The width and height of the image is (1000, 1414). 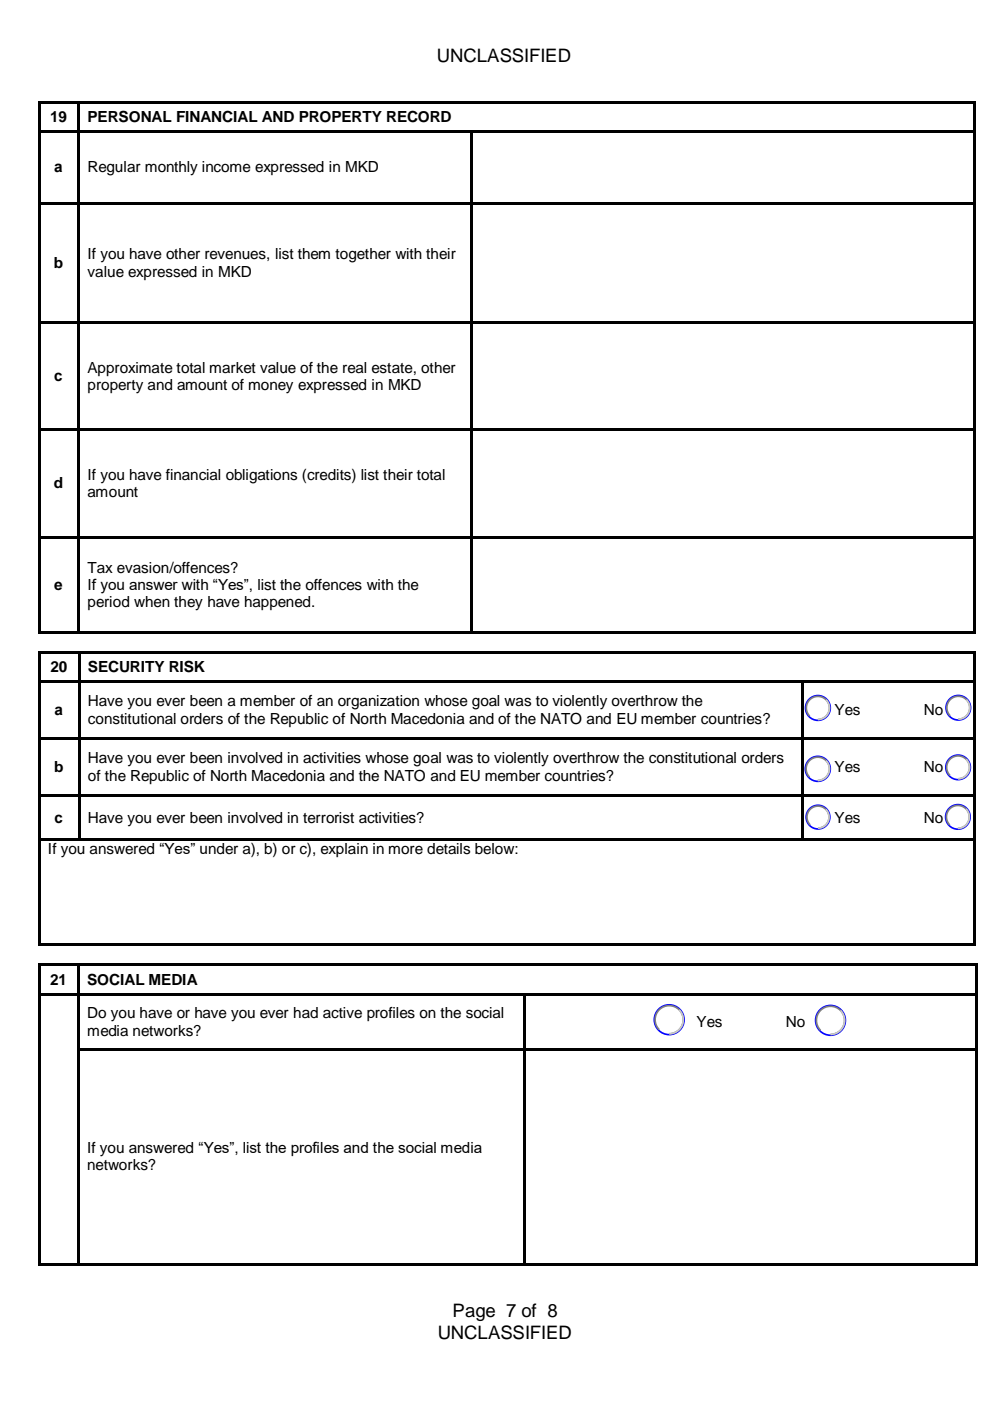 I want to click on organization, so click(x=378, y=702).
